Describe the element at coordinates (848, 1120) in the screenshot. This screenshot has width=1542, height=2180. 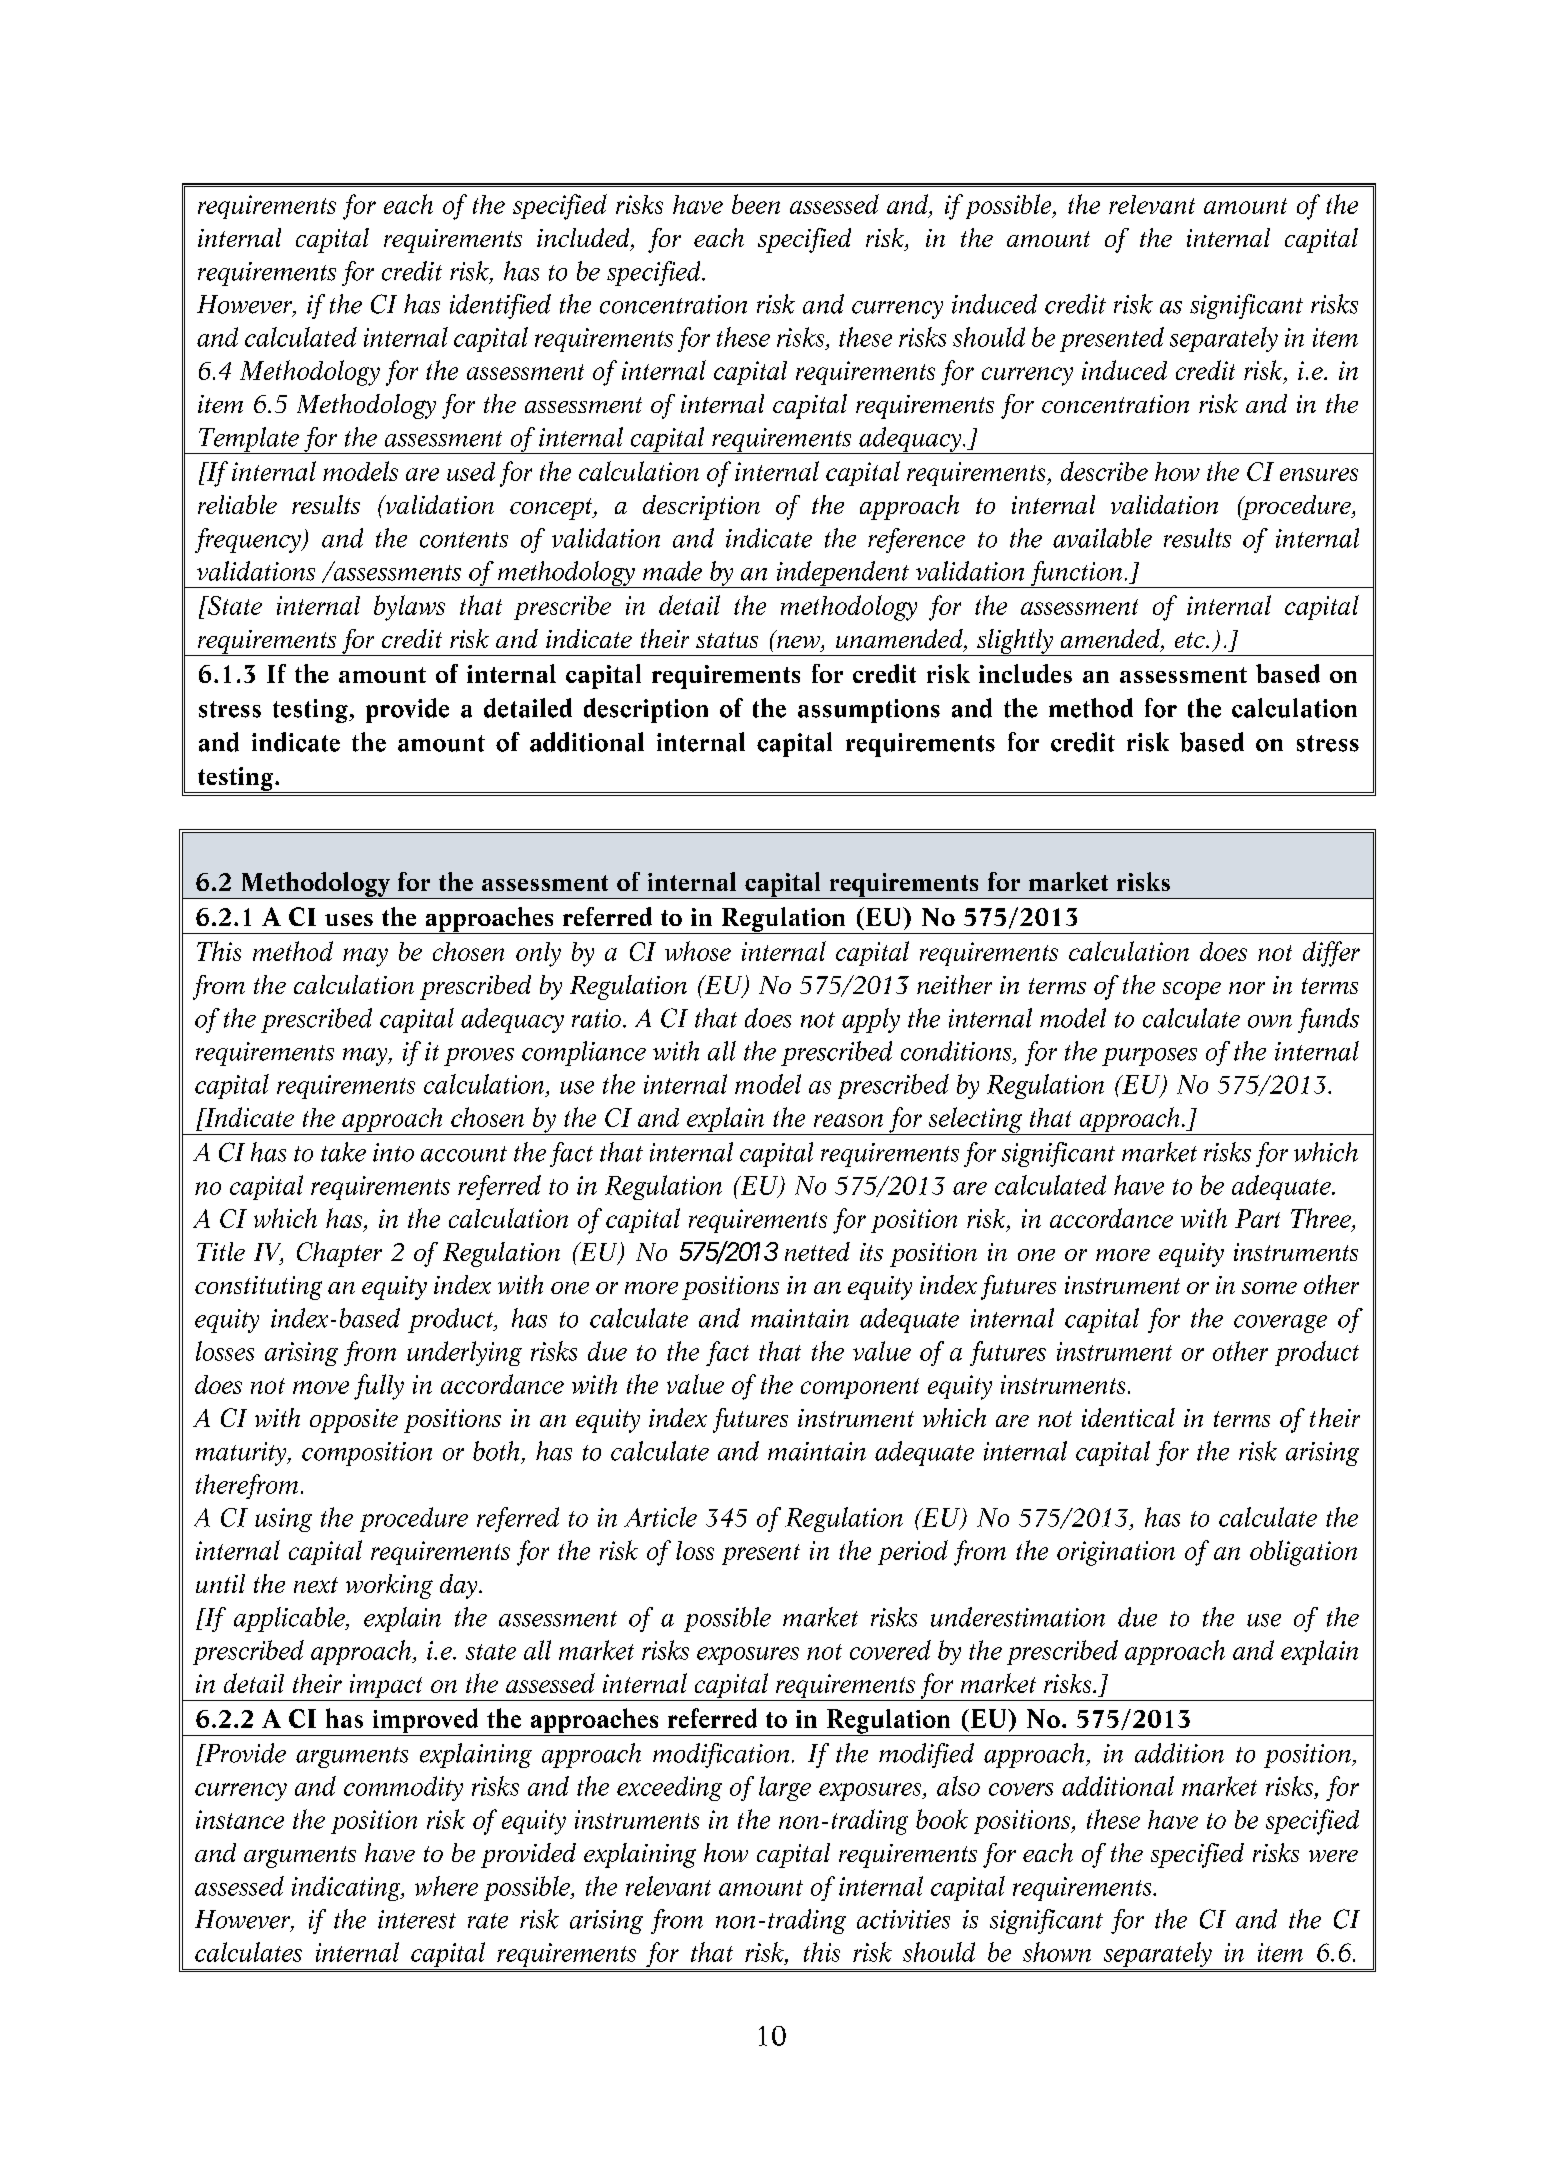
I see `reason` at that location.
